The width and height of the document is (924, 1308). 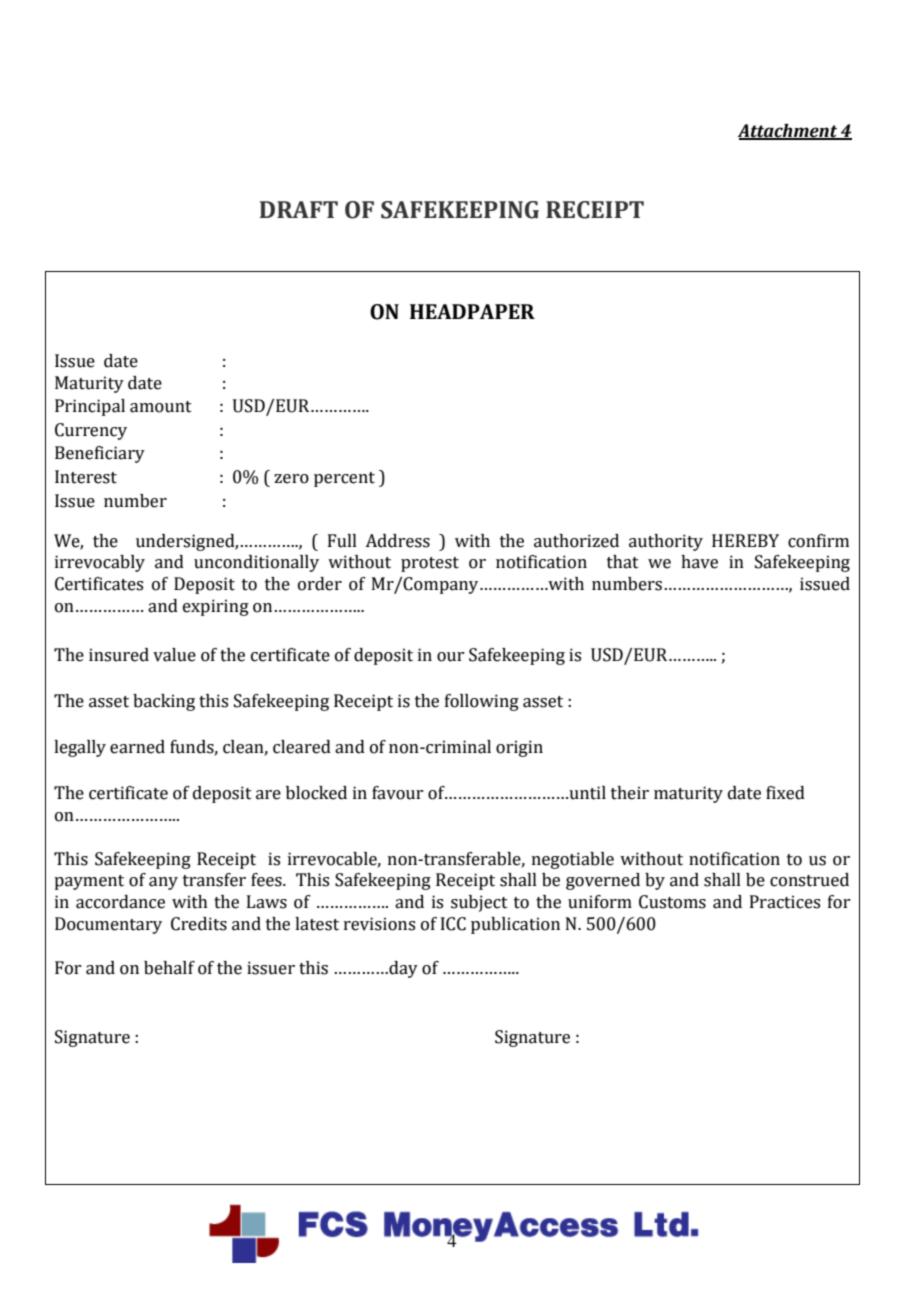 What do you see at coordinates (745, 540) in the document?
I see `HEREBY` at bounding box center [745, 540].
